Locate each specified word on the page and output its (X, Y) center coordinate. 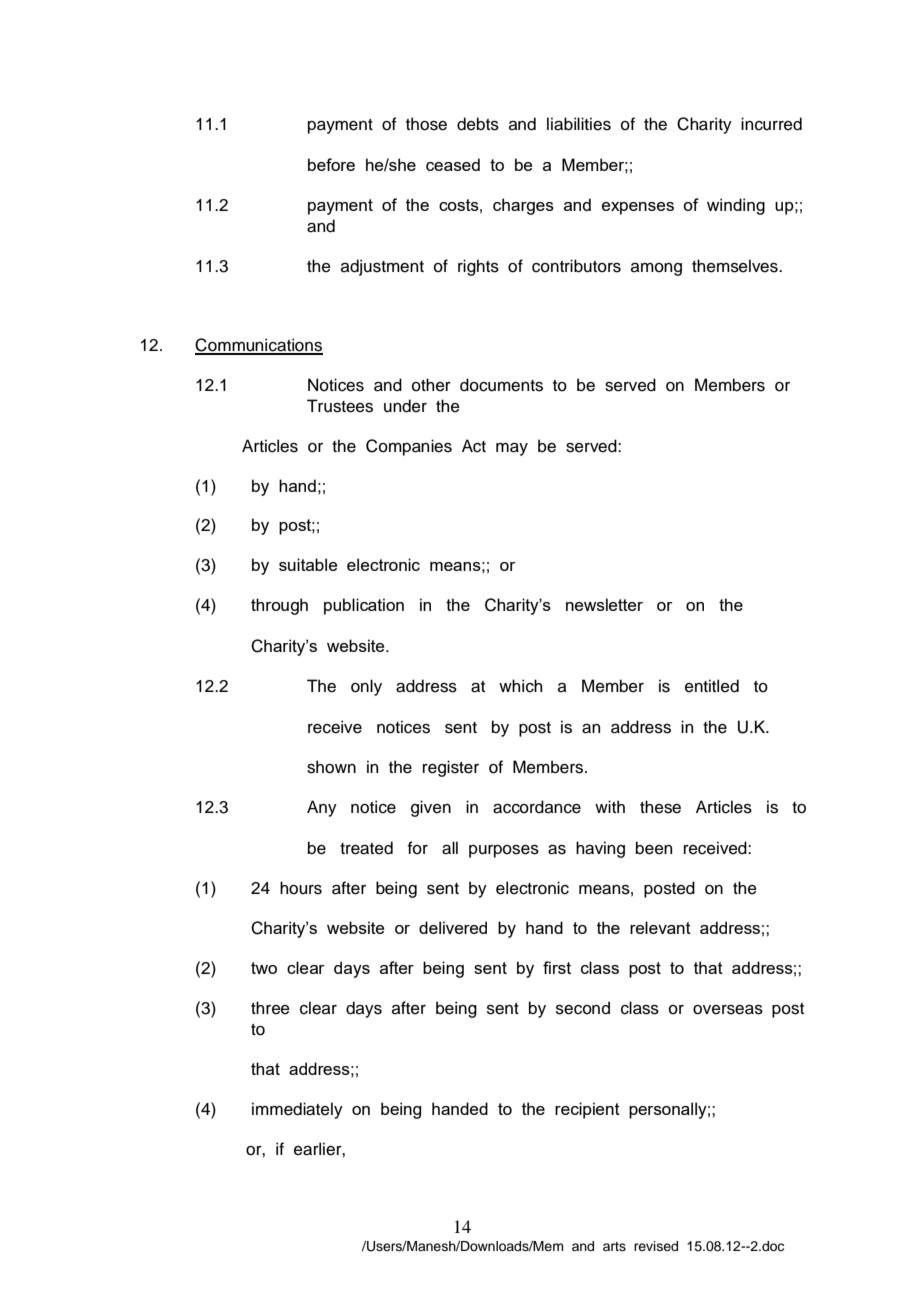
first (557, 967)
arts (614, 1246)
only (366, 687)
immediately (297, 1110)
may (512, 449)
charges (523, 206)
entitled (712, 686)
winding (736, 206)
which (520, 686)
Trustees (340, 406)
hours (301, 888)
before (331, 164)
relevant (660, 927)
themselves (736, 266)
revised (656, 1246)
